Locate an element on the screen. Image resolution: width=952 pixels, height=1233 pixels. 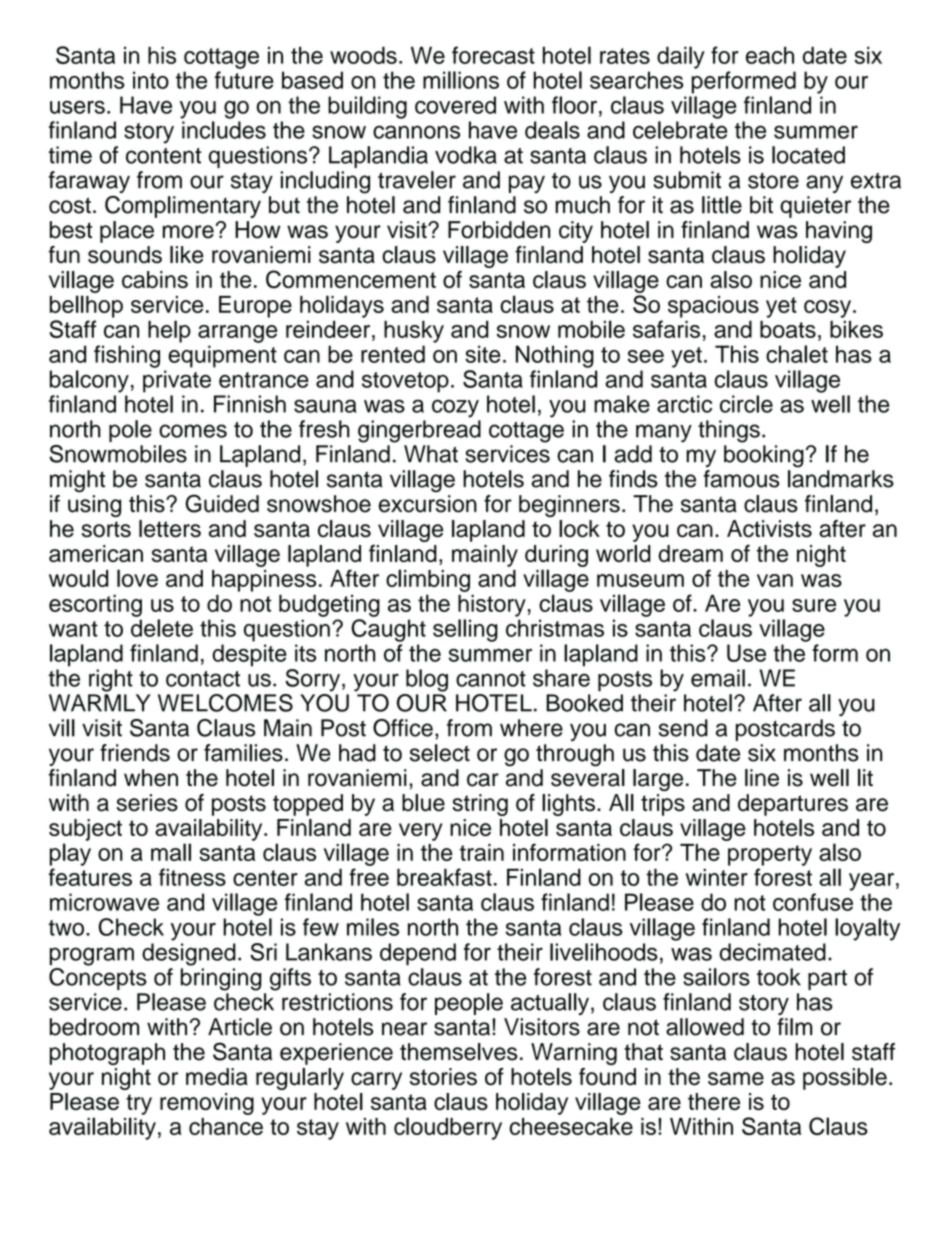
try is located at coordinates (139, 1104).
